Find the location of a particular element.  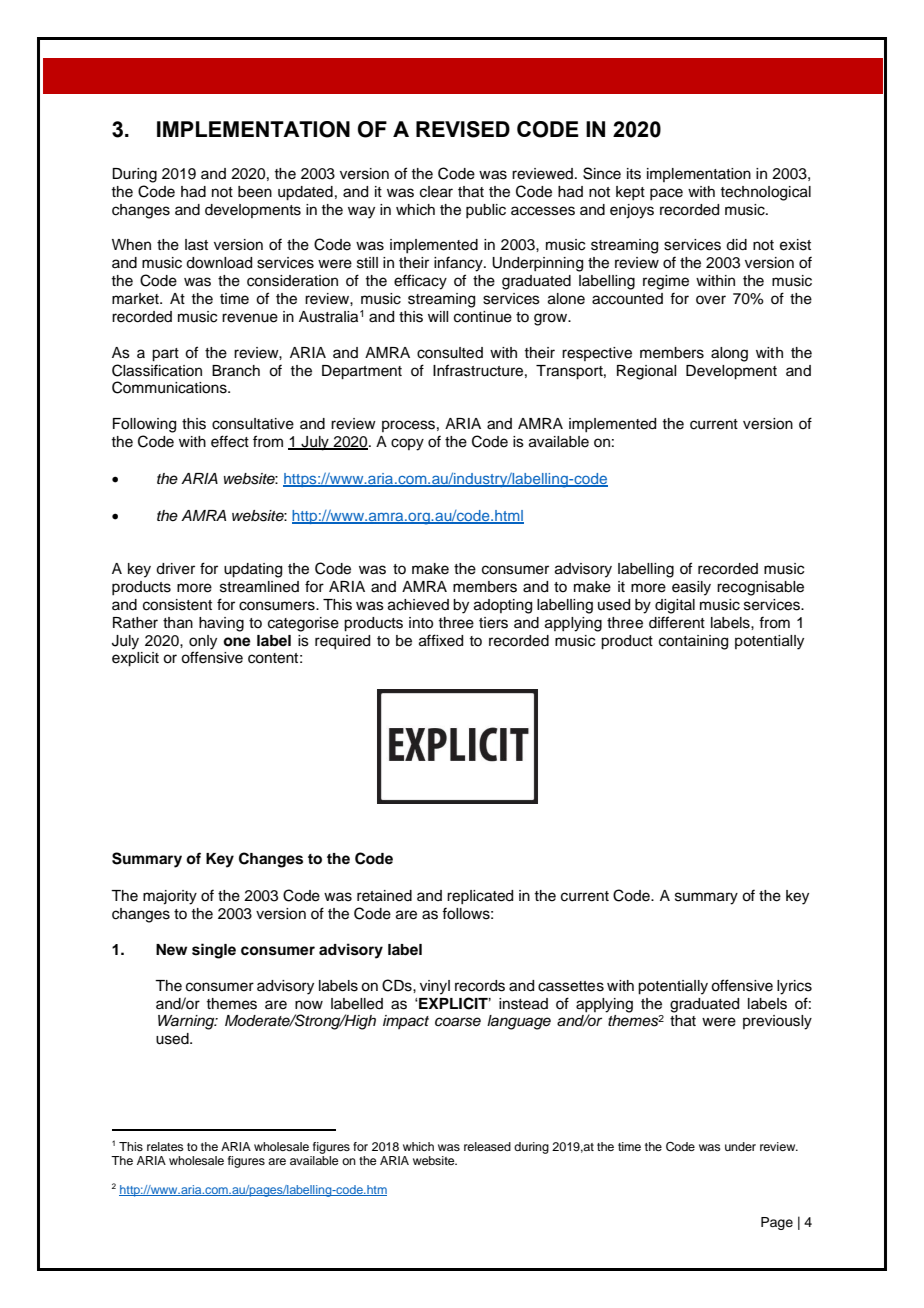

affixed is located at coordinates (441, 640).
